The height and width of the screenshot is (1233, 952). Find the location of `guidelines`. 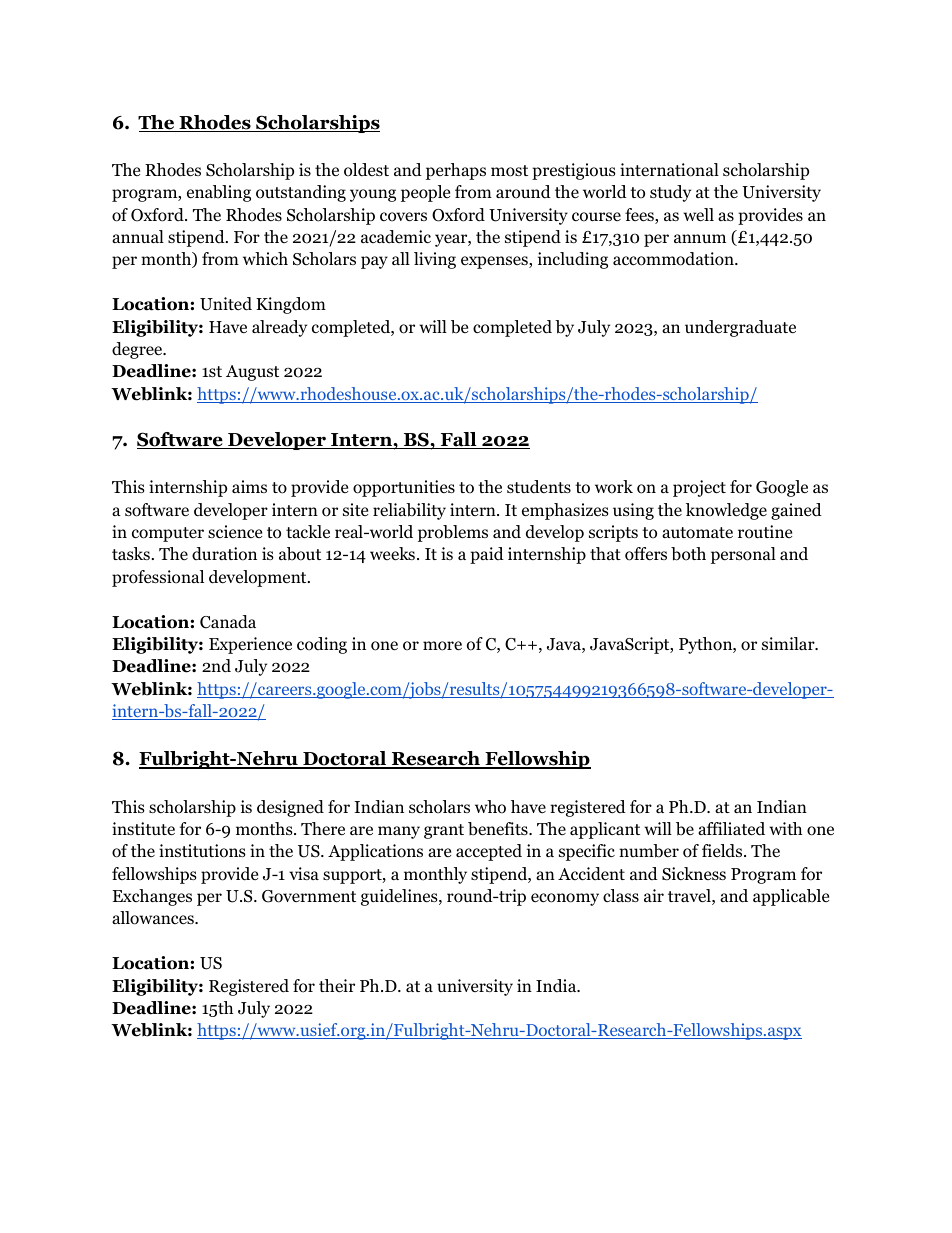

guidelines is located at coordinates (400, 897).
